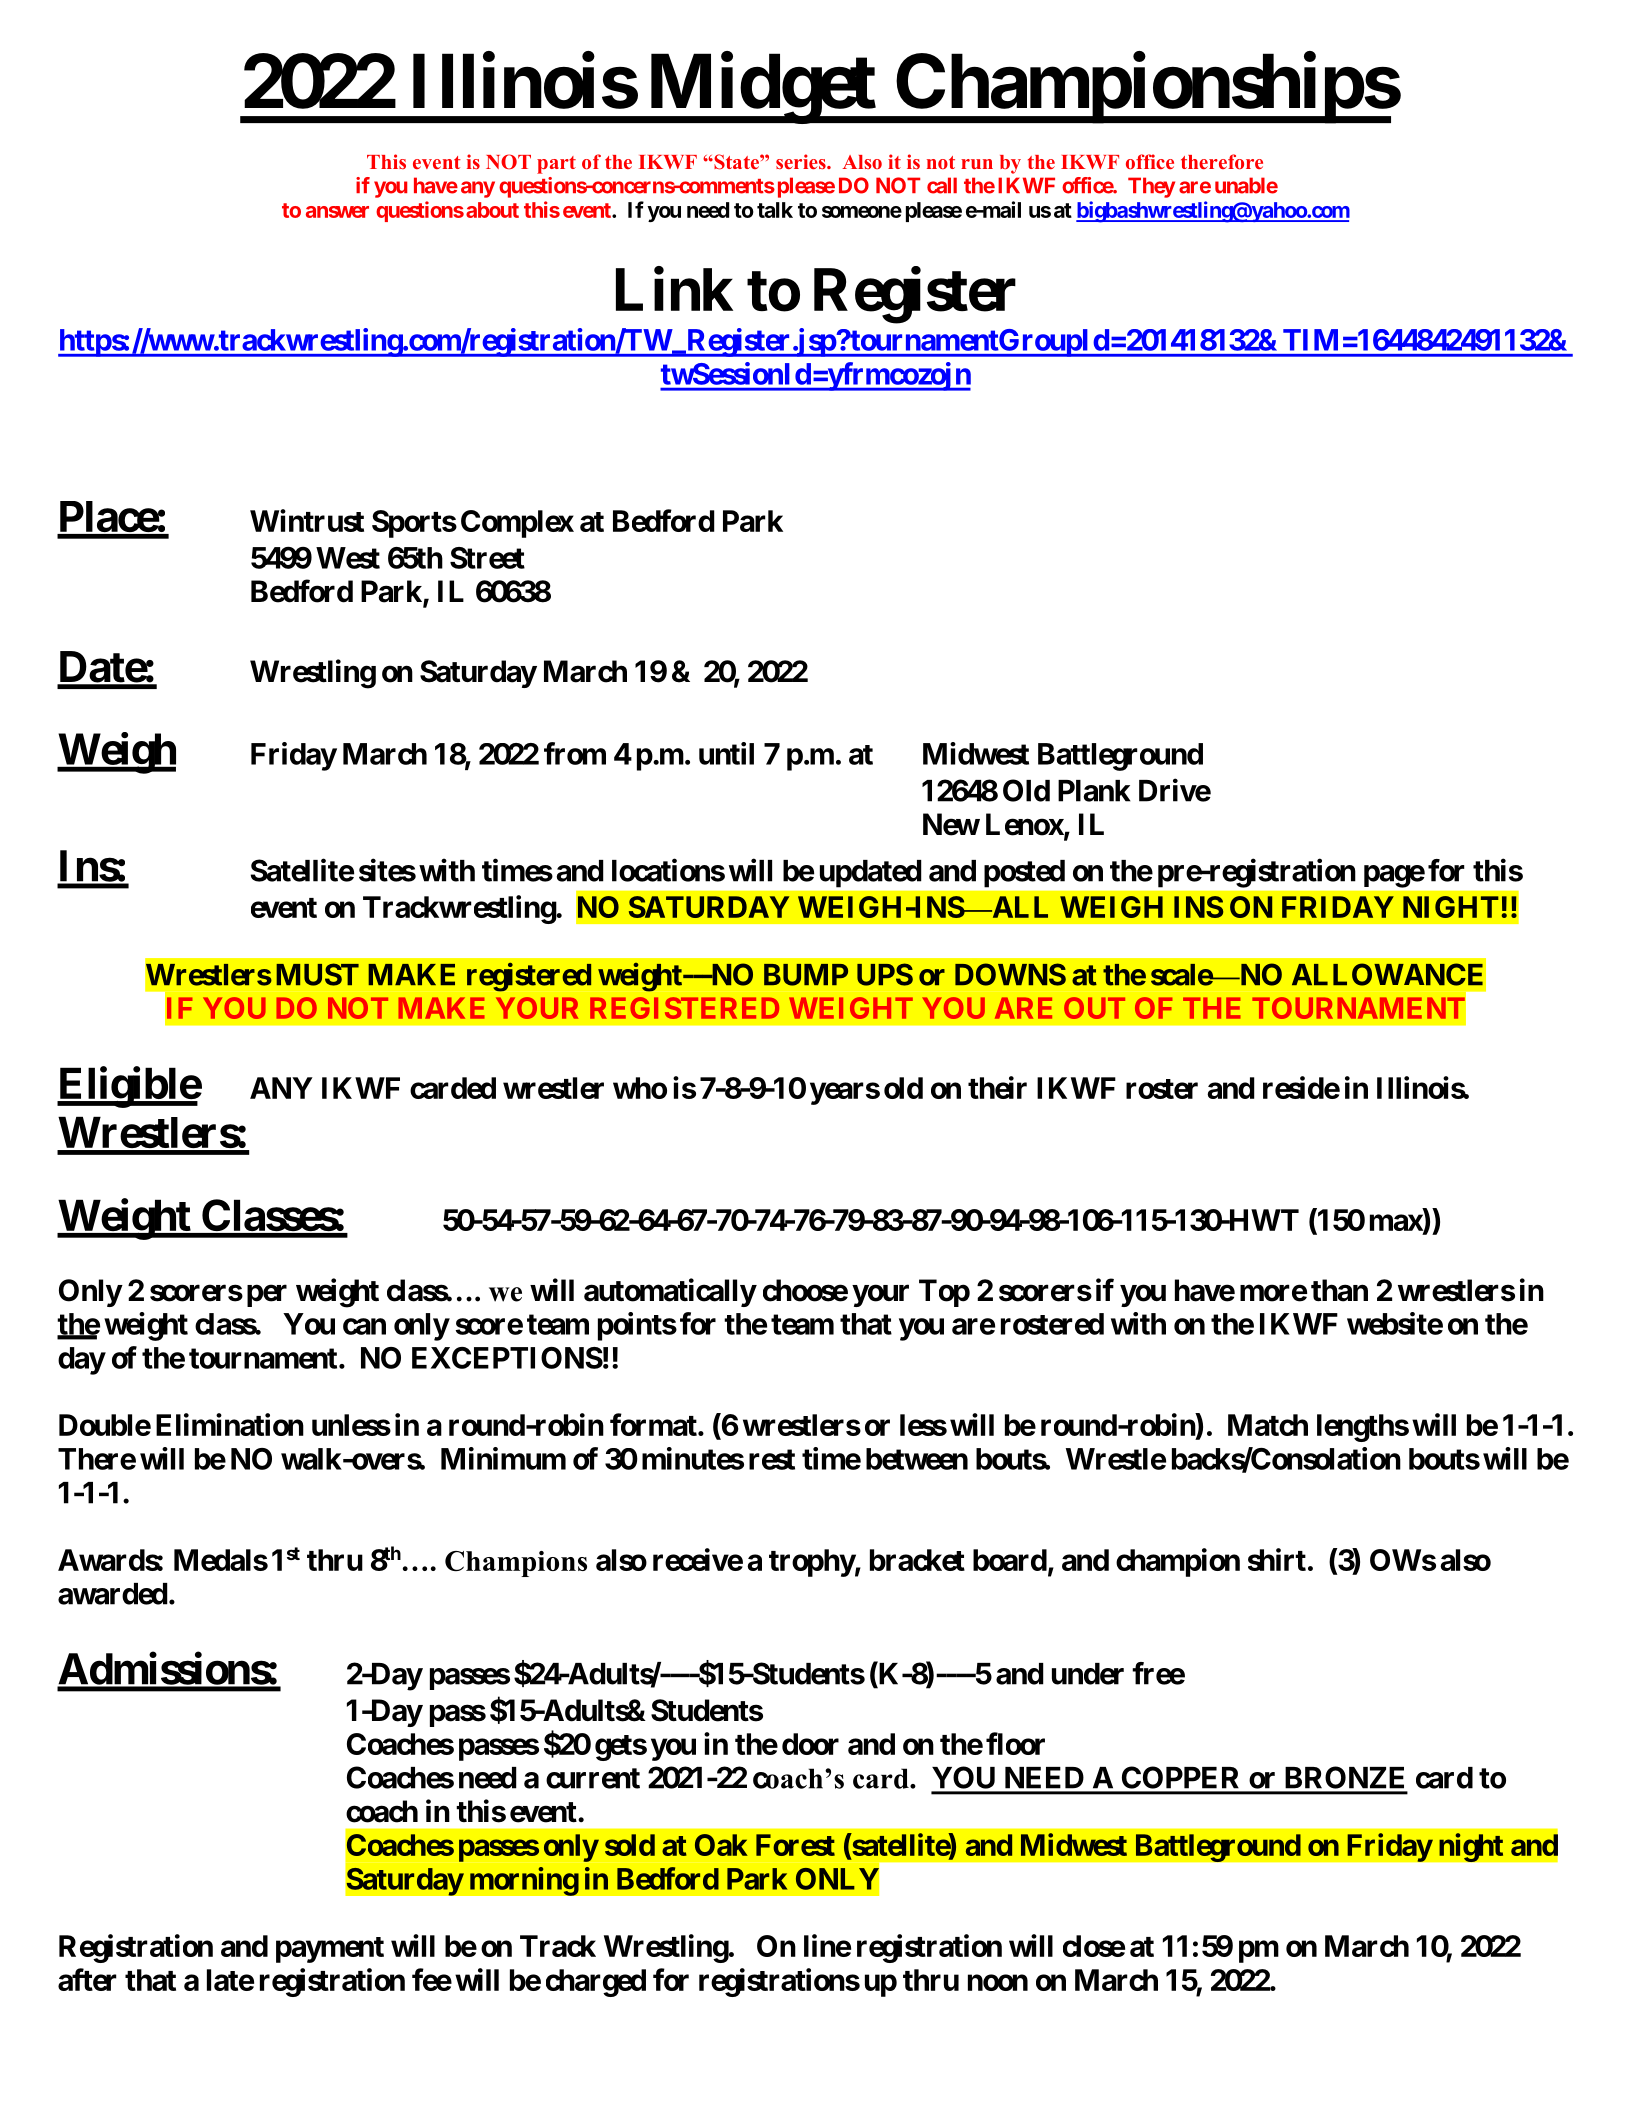  I want to click on their, so click(997, 1087).
